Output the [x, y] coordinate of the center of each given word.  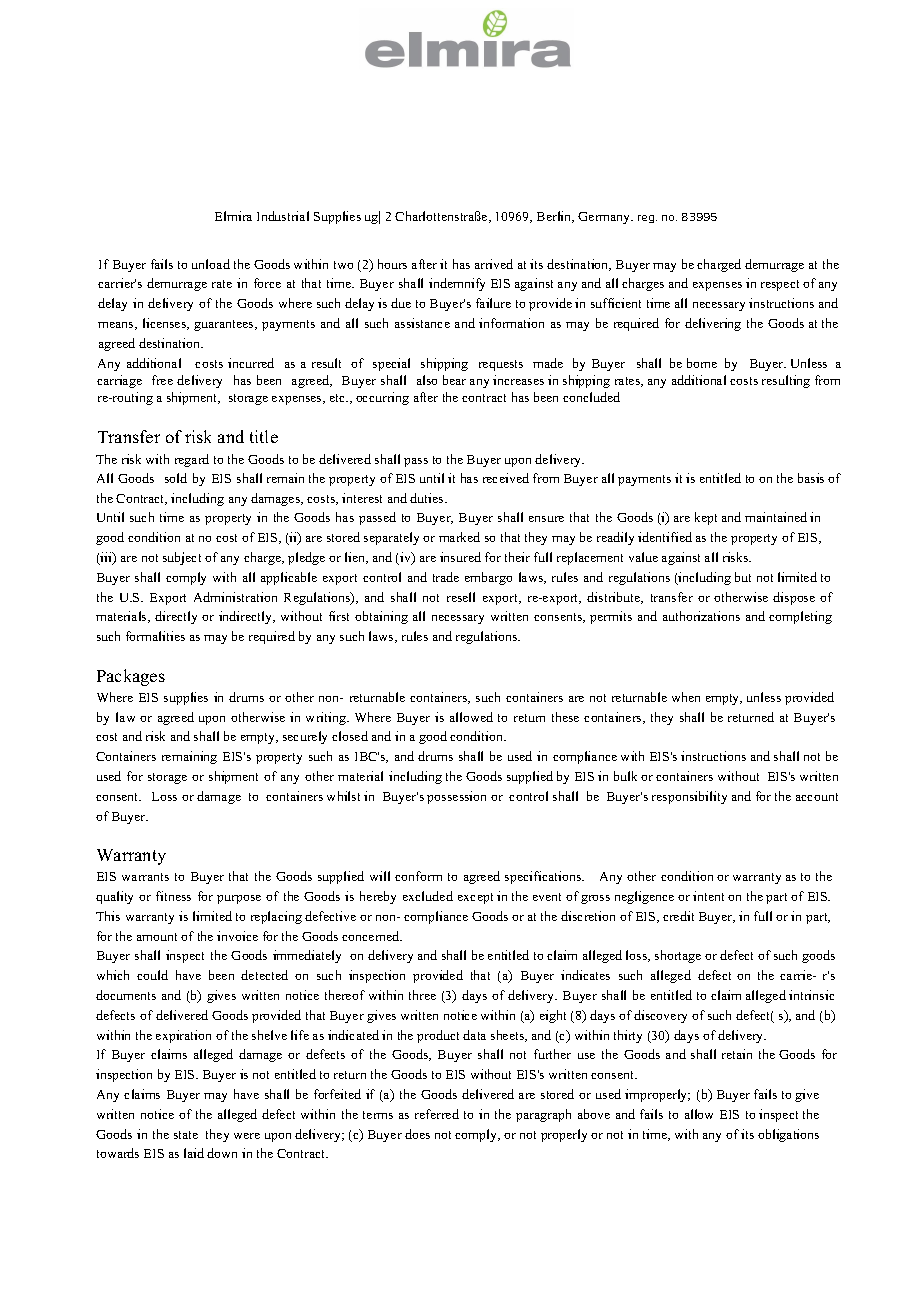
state [186, 1135]
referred [437, 1114]
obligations [788, 1135]
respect [780, 285]
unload [211, 264]
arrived [494, 264]
